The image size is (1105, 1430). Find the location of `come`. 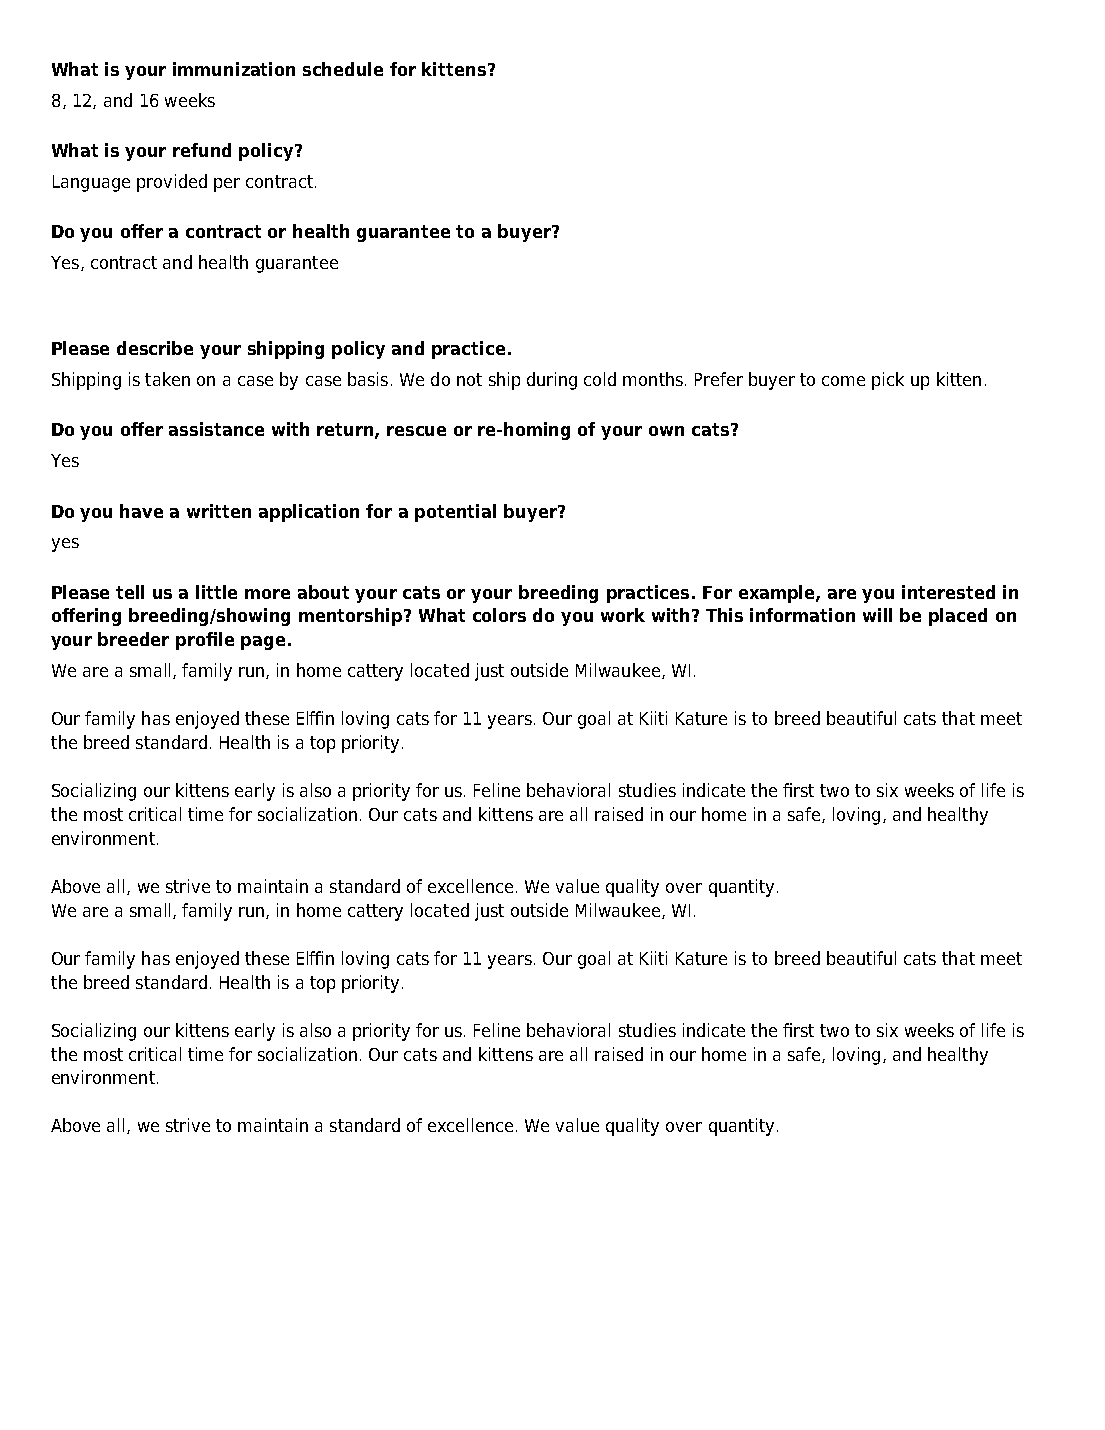

come is located at coordinates (843, 381).
